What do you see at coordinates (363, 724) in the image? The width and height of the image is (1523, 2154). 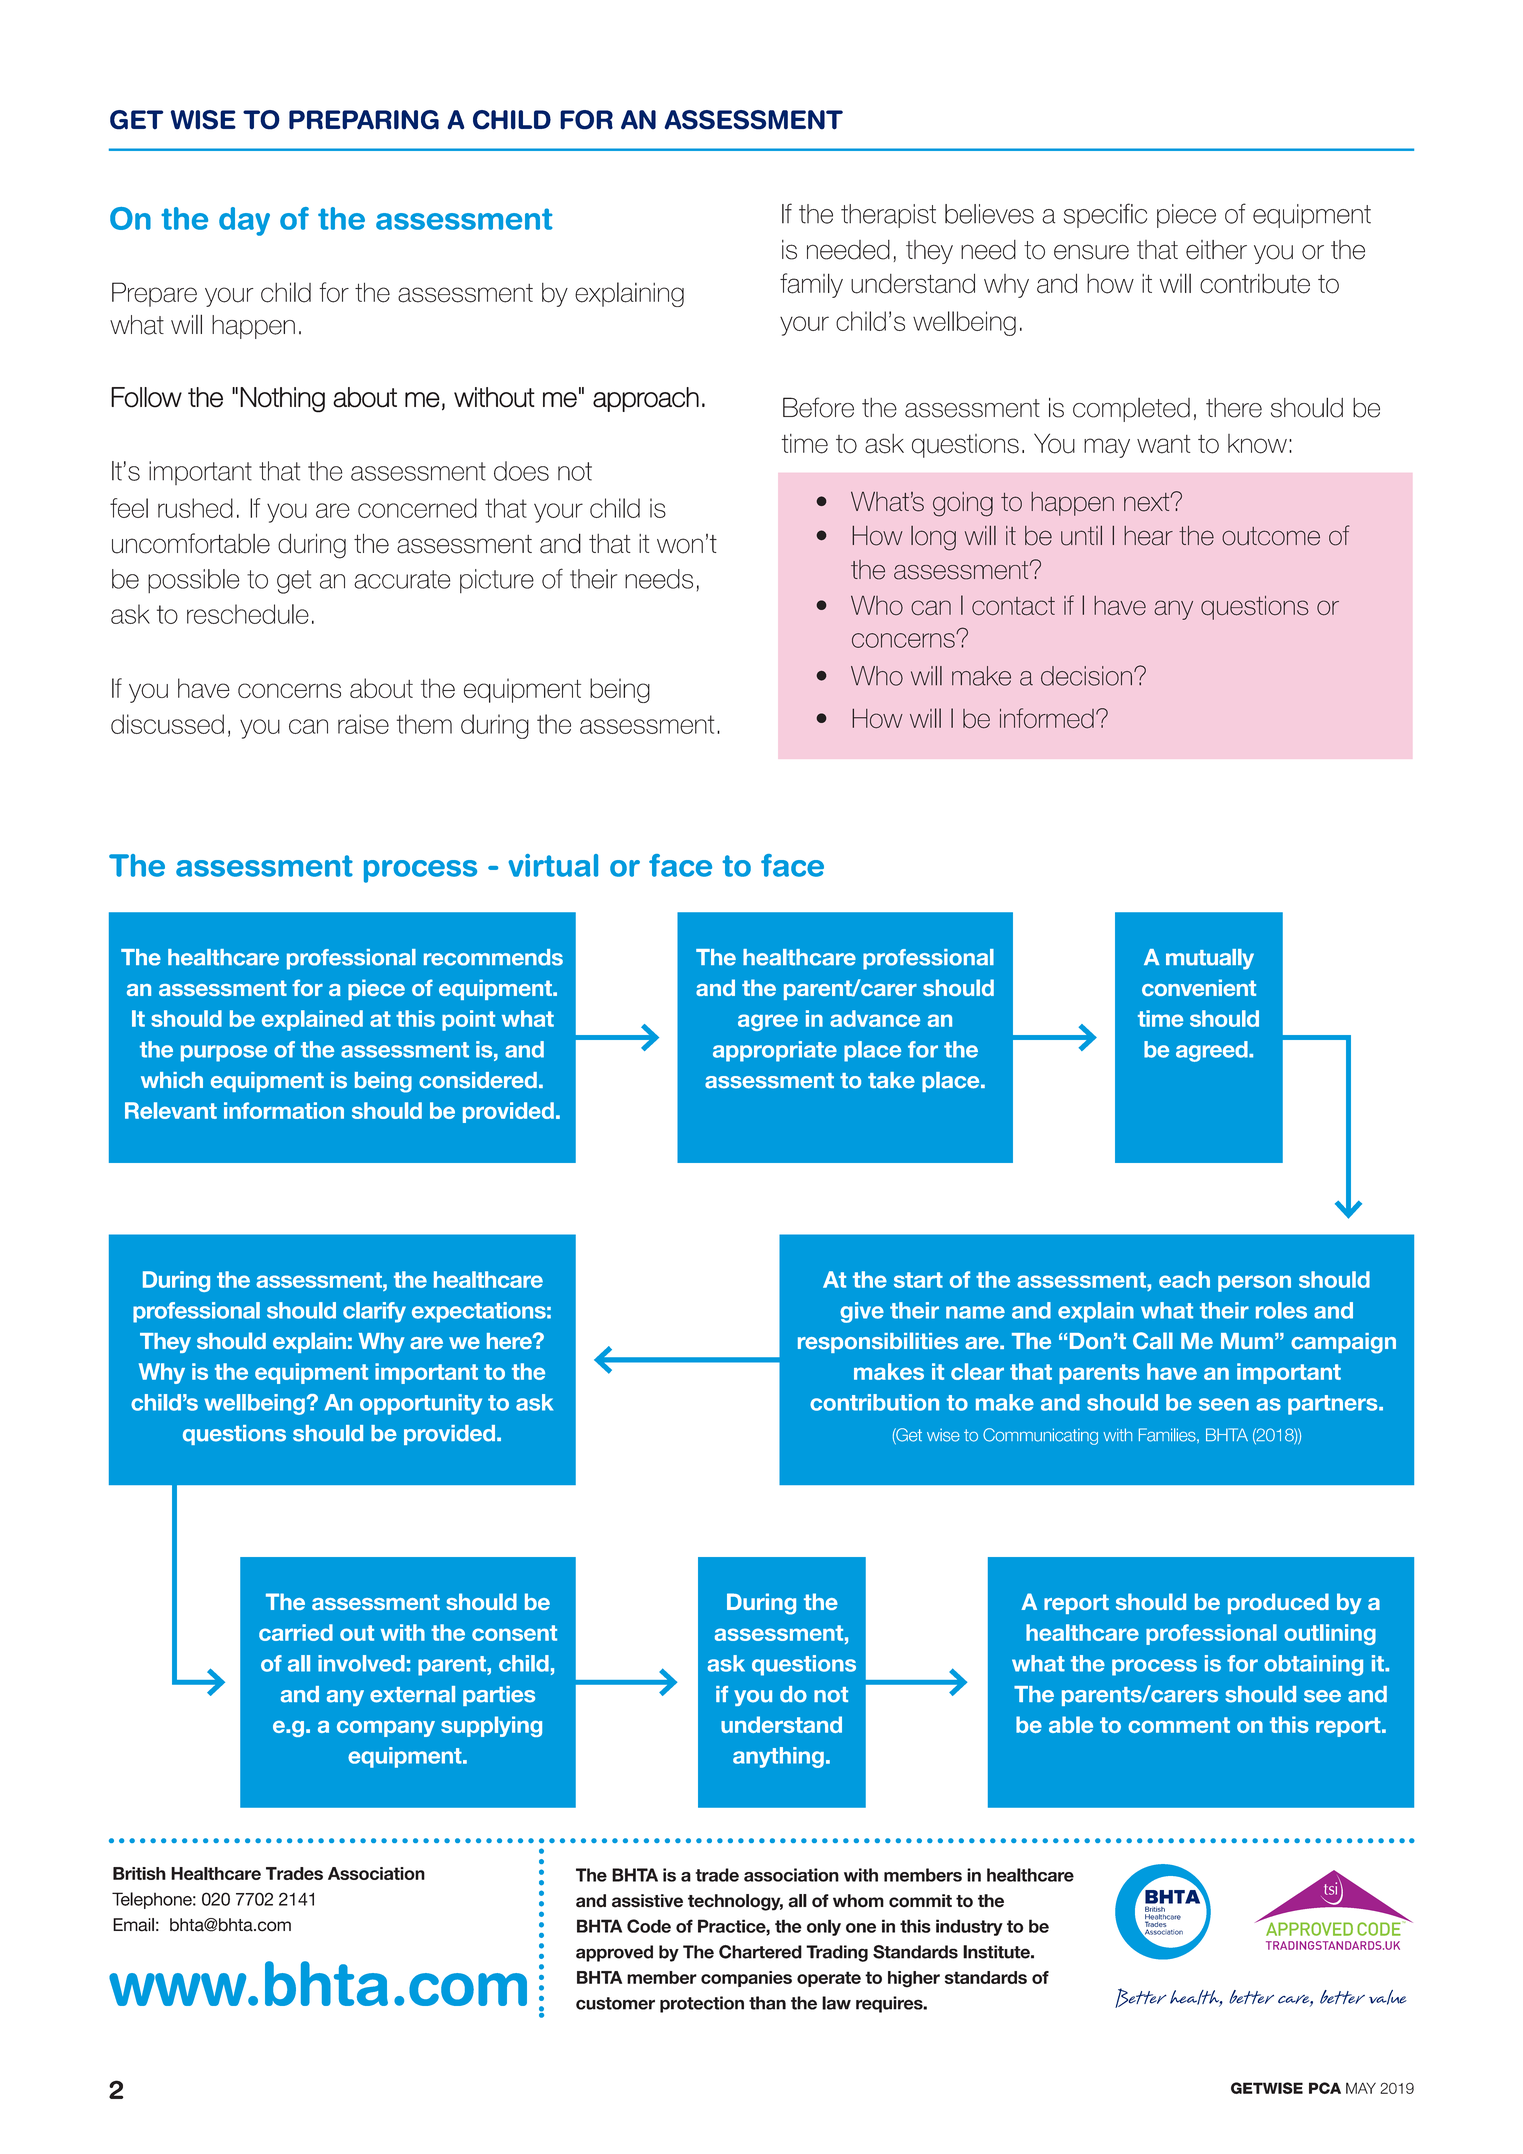 I see `raise` at bounding box center [363, 724].
